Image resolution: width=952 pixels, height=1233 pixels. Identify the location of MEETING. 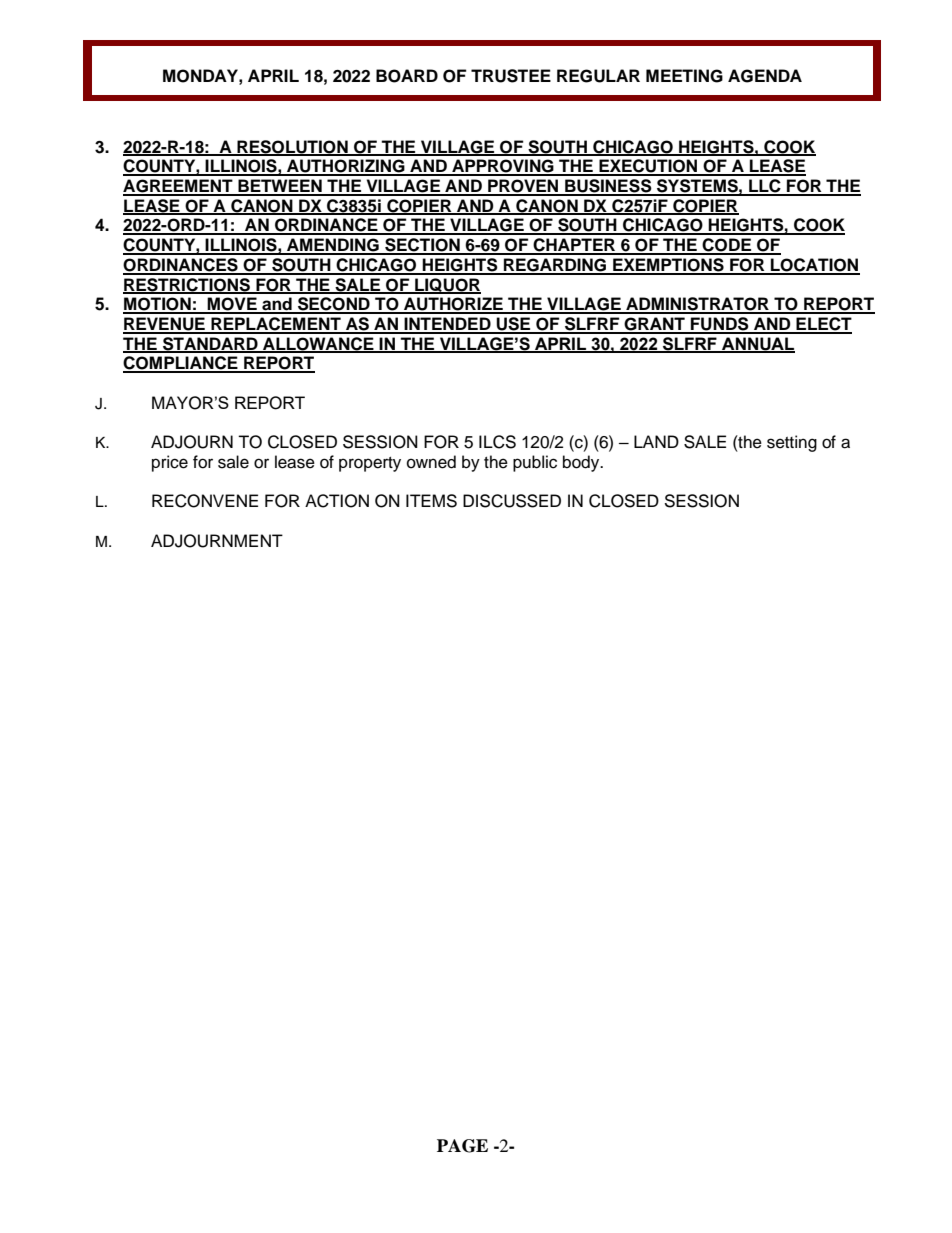
(684, 76).
